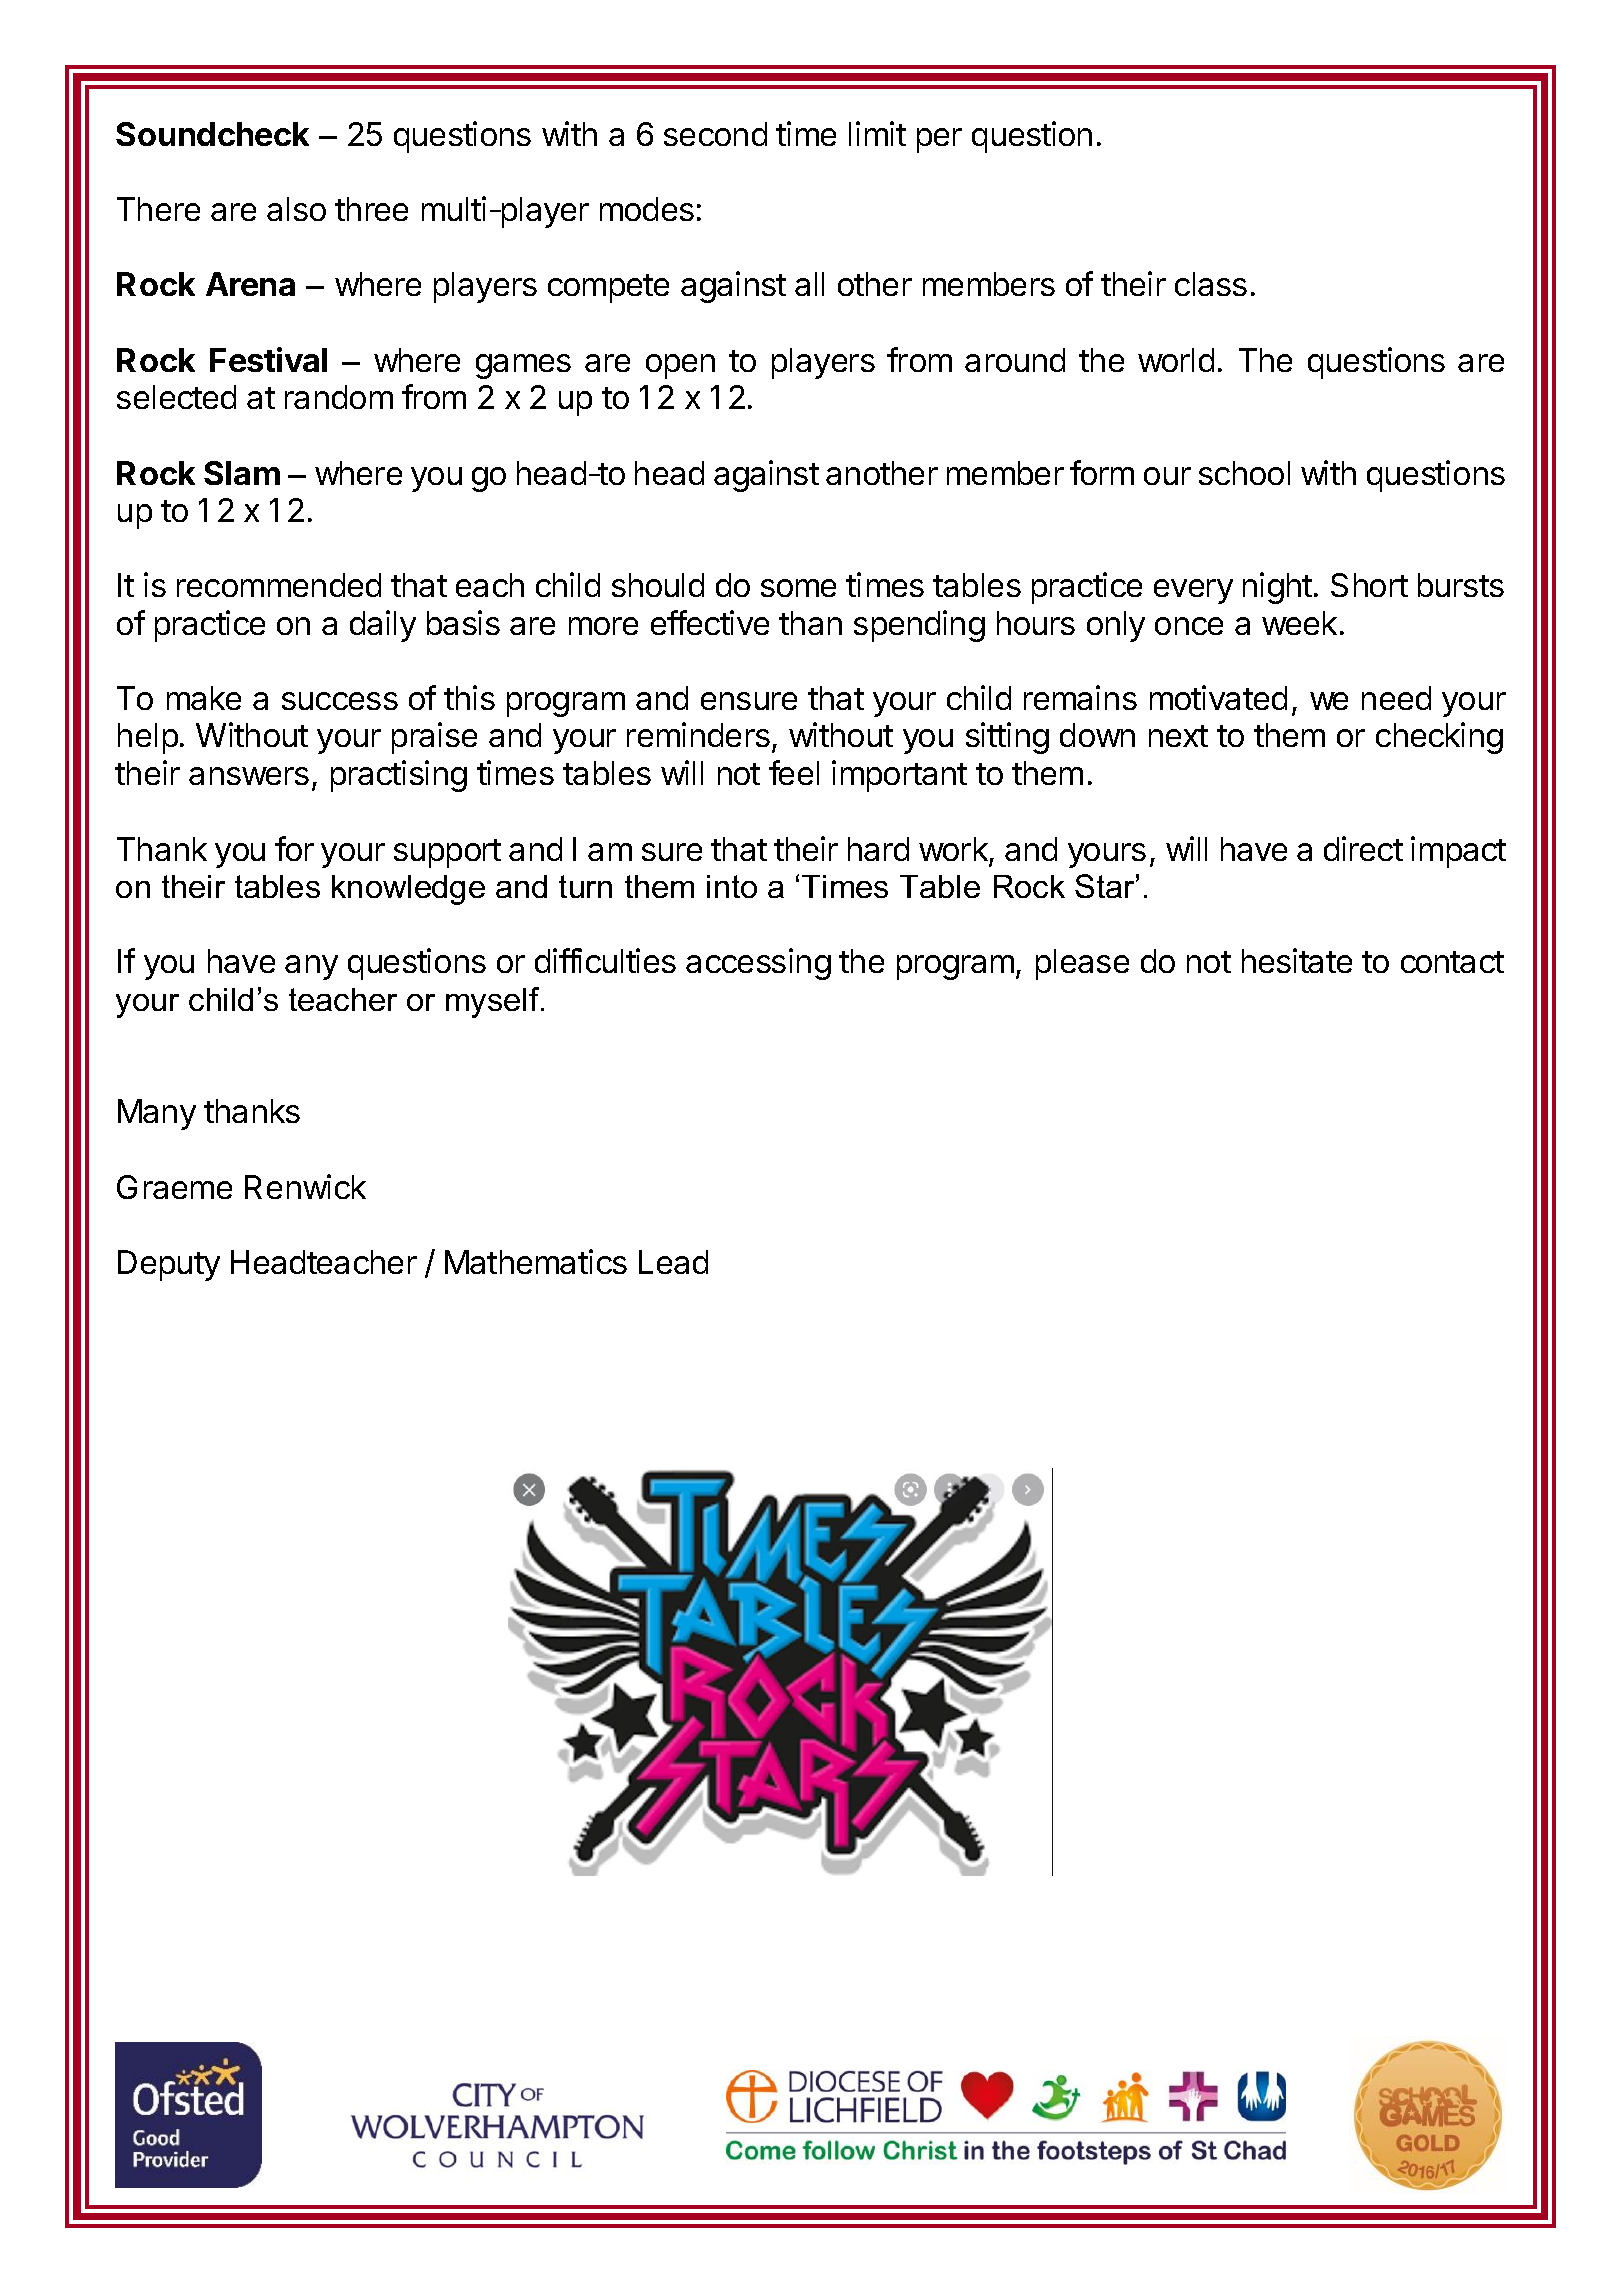  Describe the element at coordinates (732, 886) in the image. I see `into` at that location.
